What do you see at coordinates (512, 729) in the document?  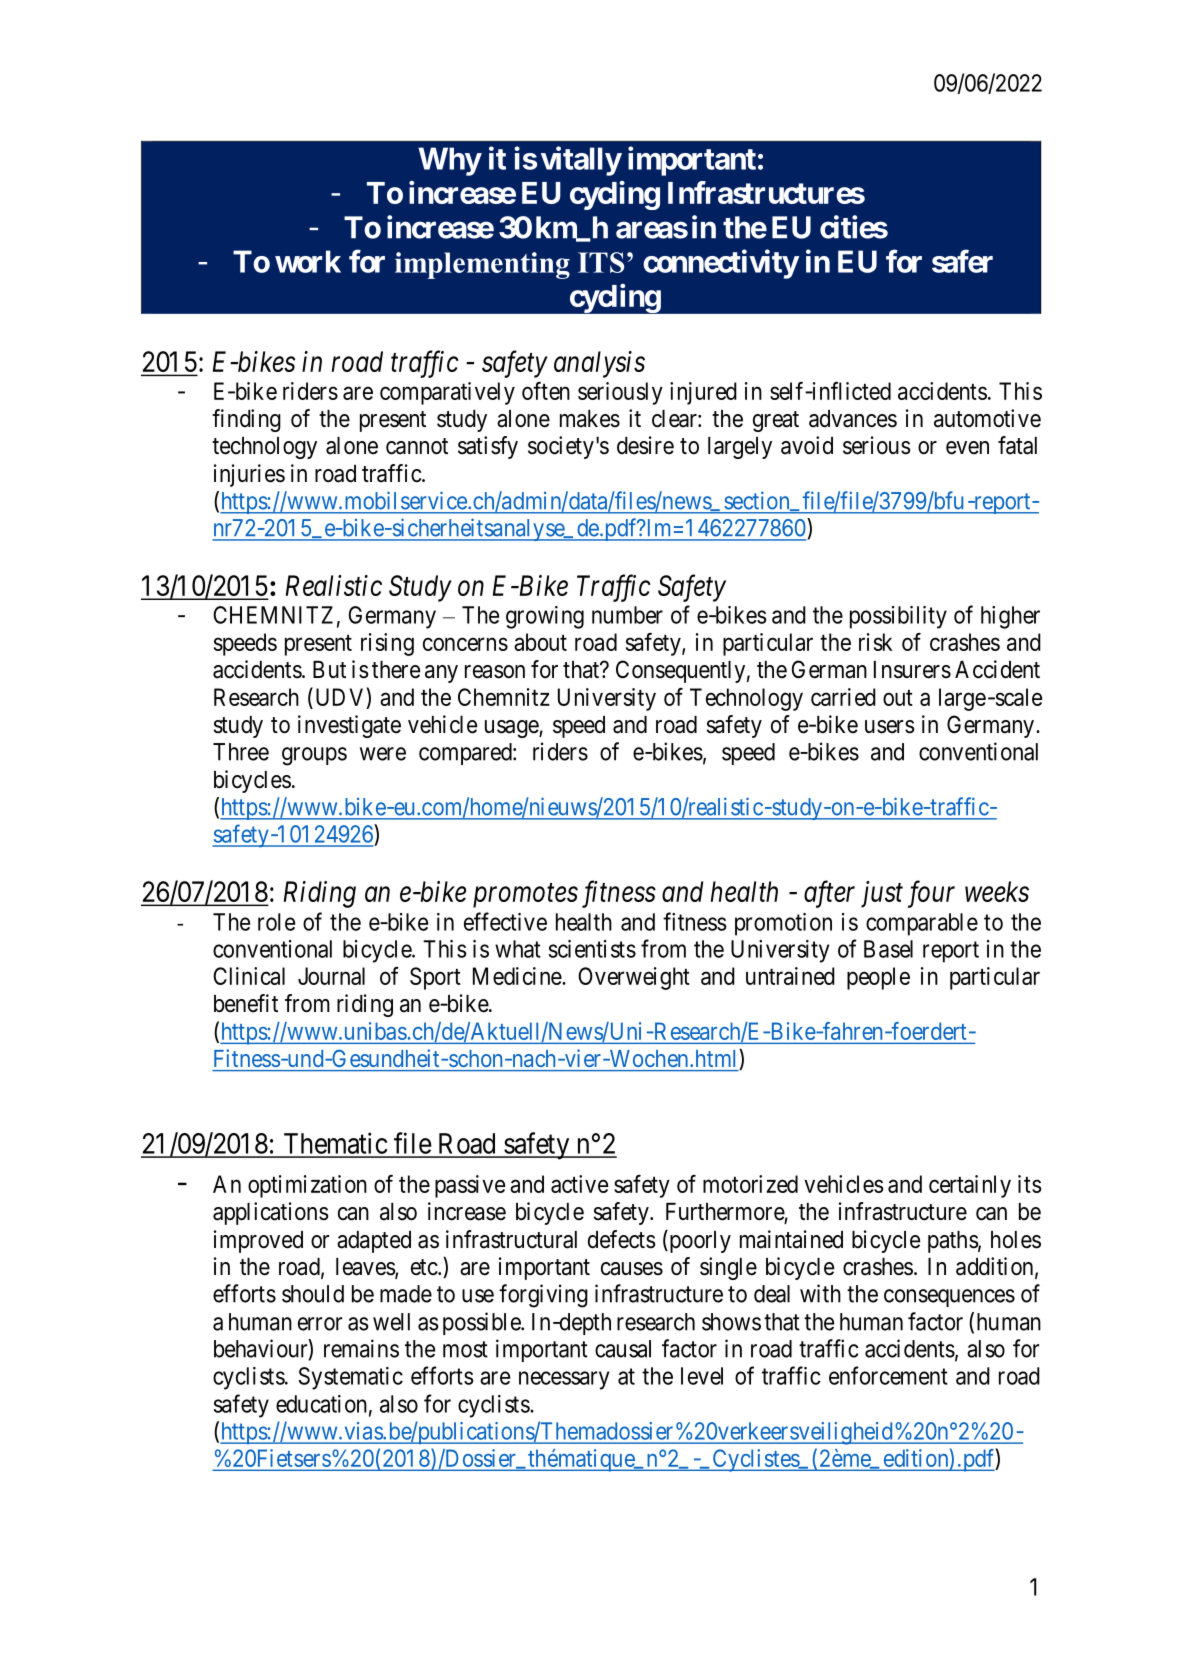 I see `usage` at bounding box center [512, 729].
